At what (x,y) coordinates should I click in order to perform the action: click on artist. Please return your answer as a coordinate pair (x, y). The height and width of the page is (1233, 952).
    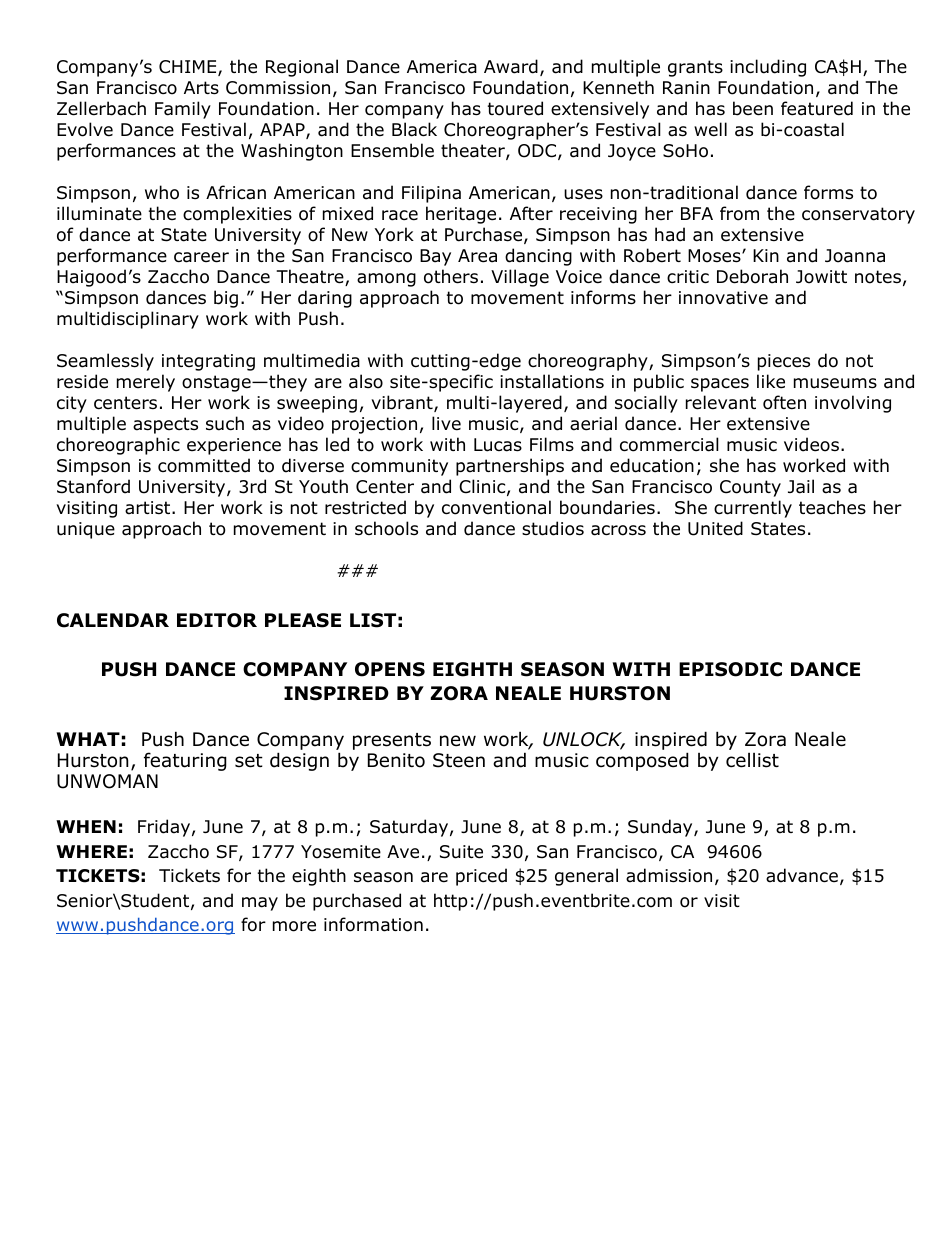
    Looking at the image, I should click on (149, 508).
